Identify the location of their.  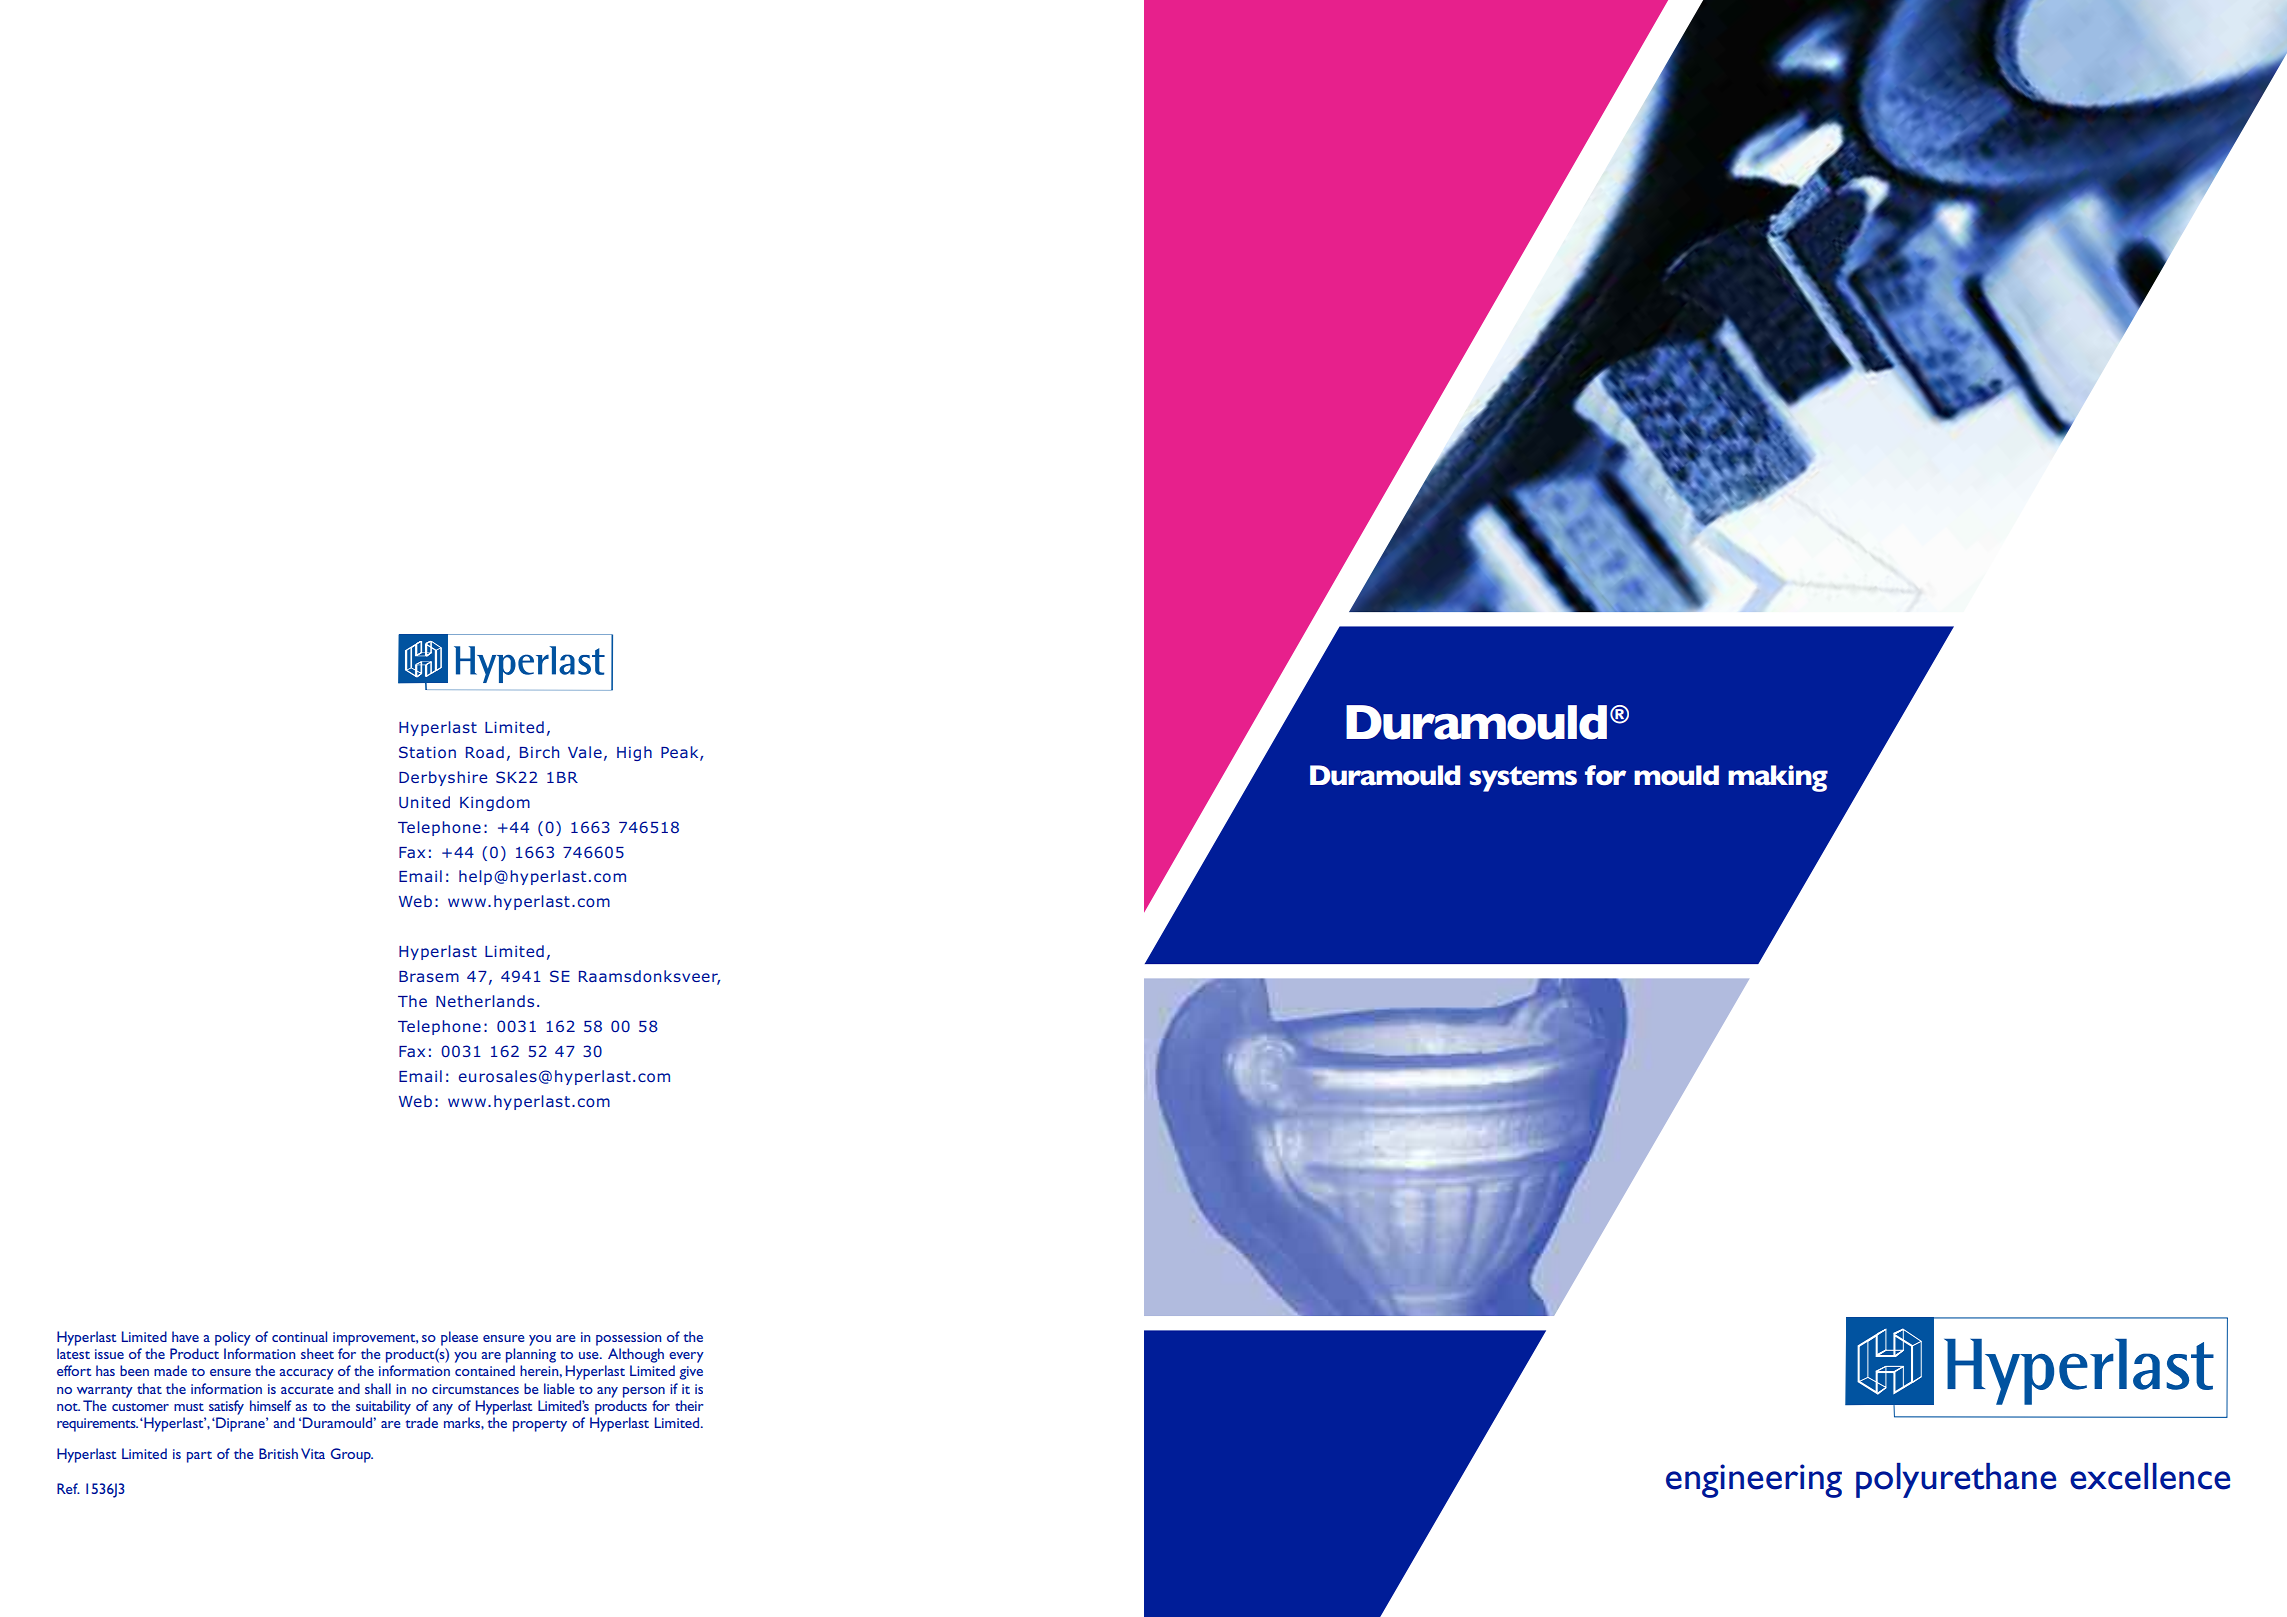
(689, 1405).
